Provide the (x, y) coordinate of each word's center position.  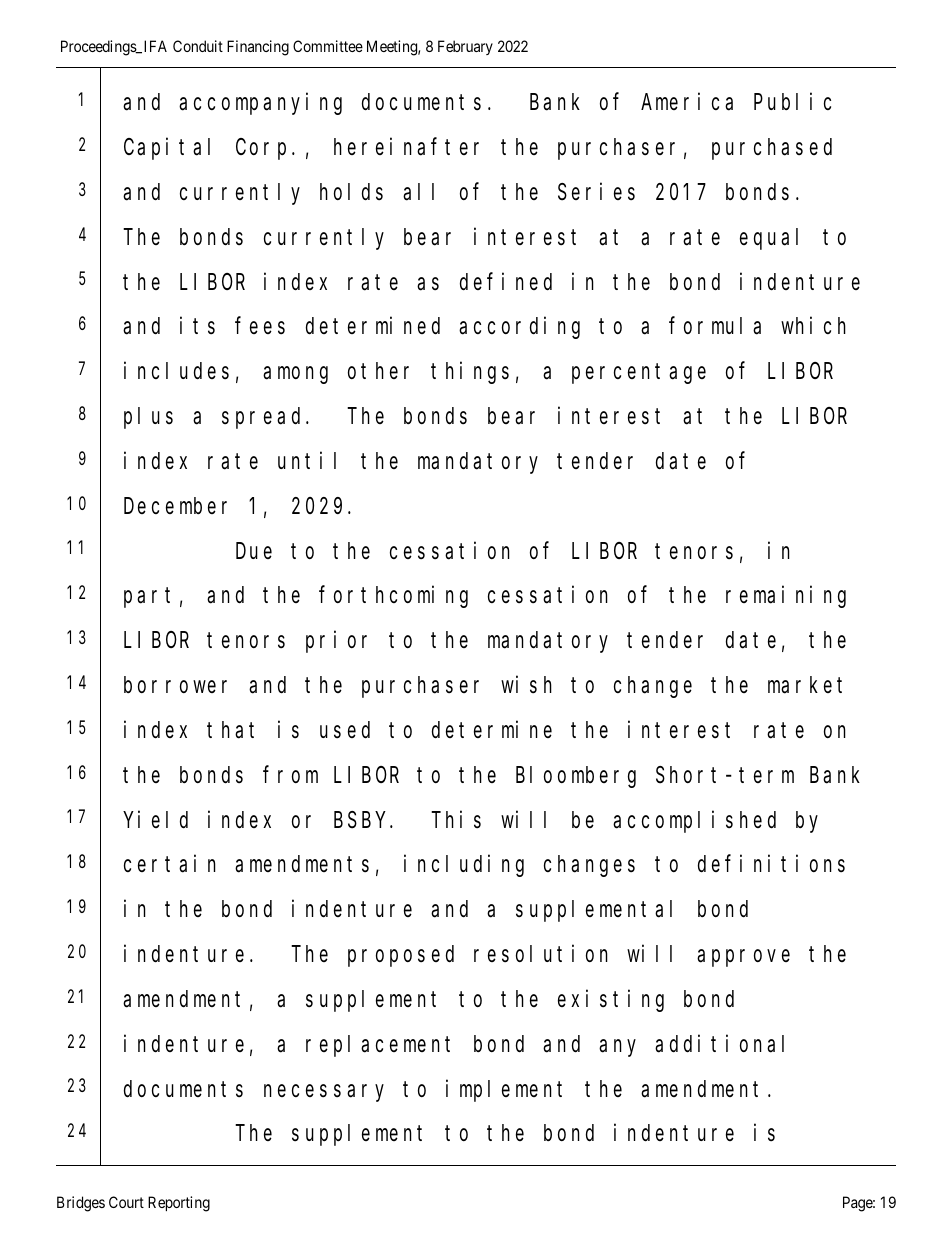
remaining (786, 597)
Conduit (198, 46)
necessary (324, 1093)
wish (526, 685)
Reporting (179, 1204)
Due (254, 551)
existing (611, 1001)
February (465, 47)
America (687, 102)
